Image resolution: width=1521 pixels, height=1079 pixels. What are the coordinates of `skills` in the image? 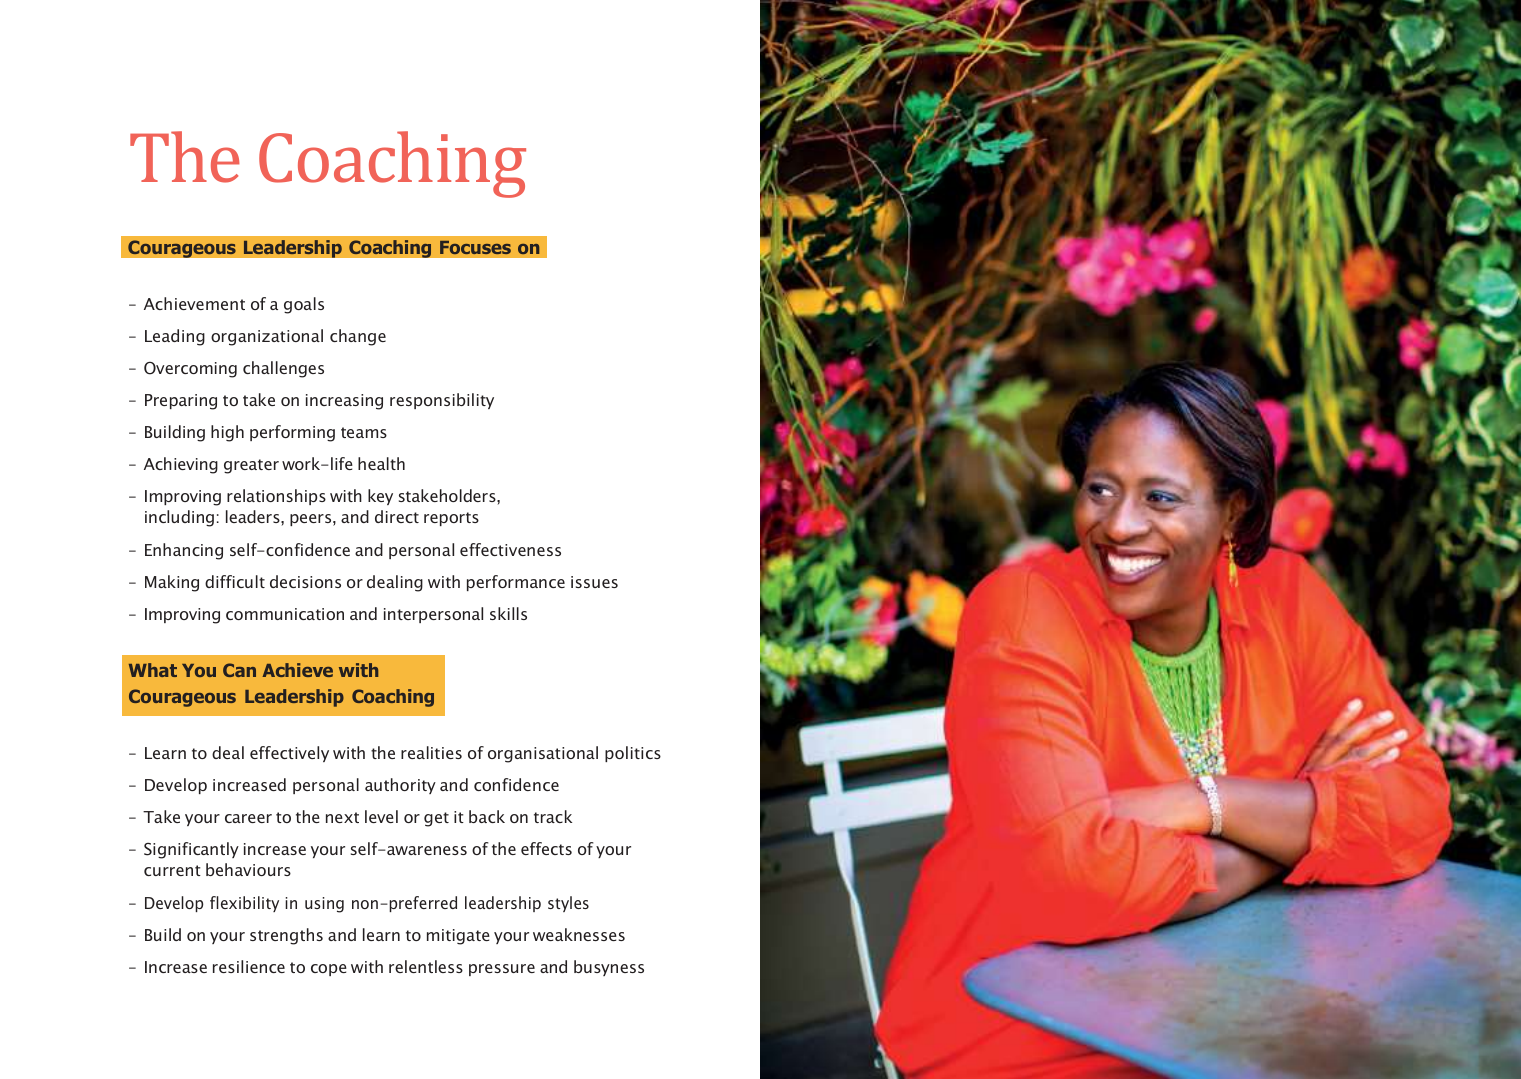 It's located at (508, 613).
